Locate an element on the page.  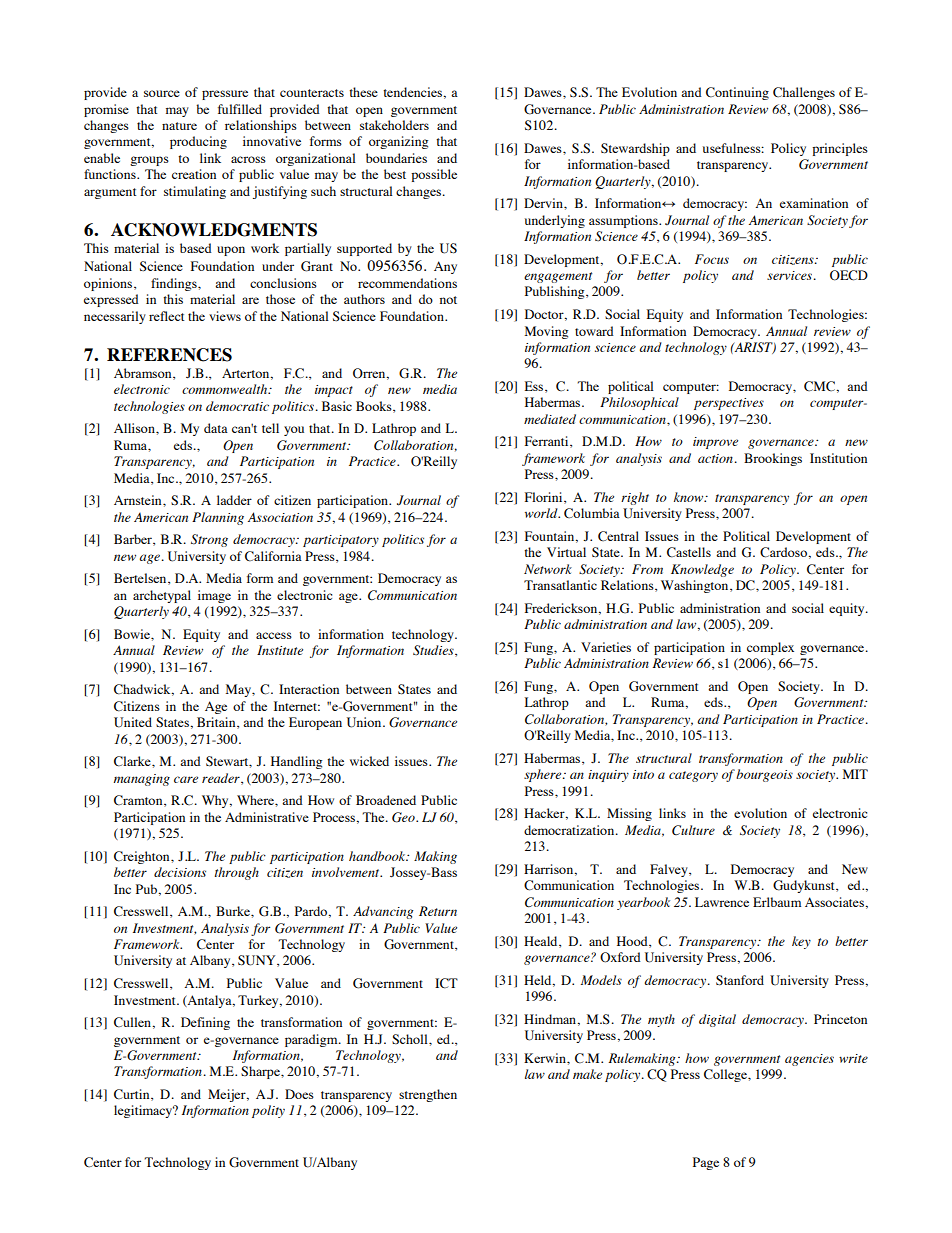
complex is located at coordinates (770, 648).
